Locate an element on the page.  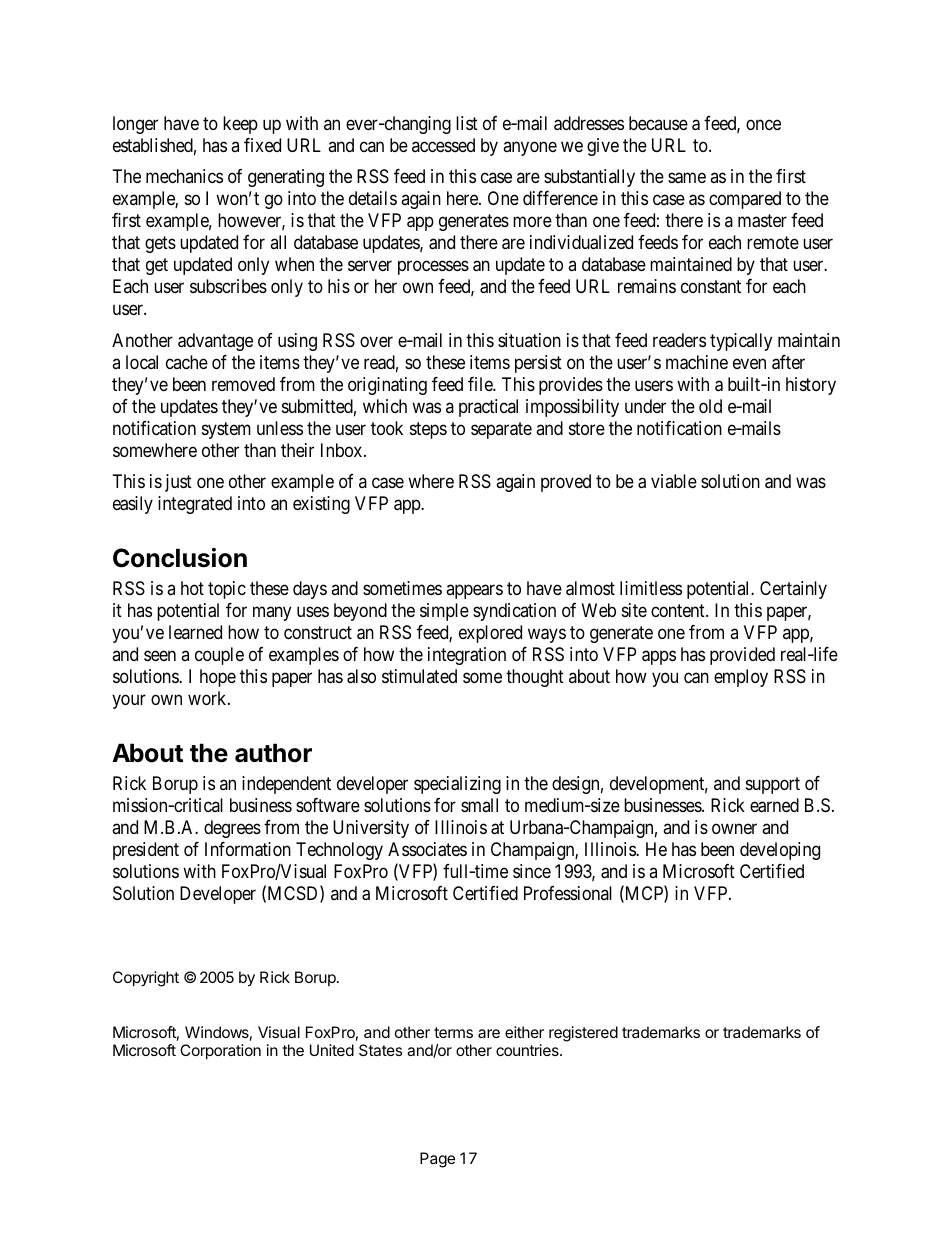
Corporation is located at coordinates (220, 1052).
